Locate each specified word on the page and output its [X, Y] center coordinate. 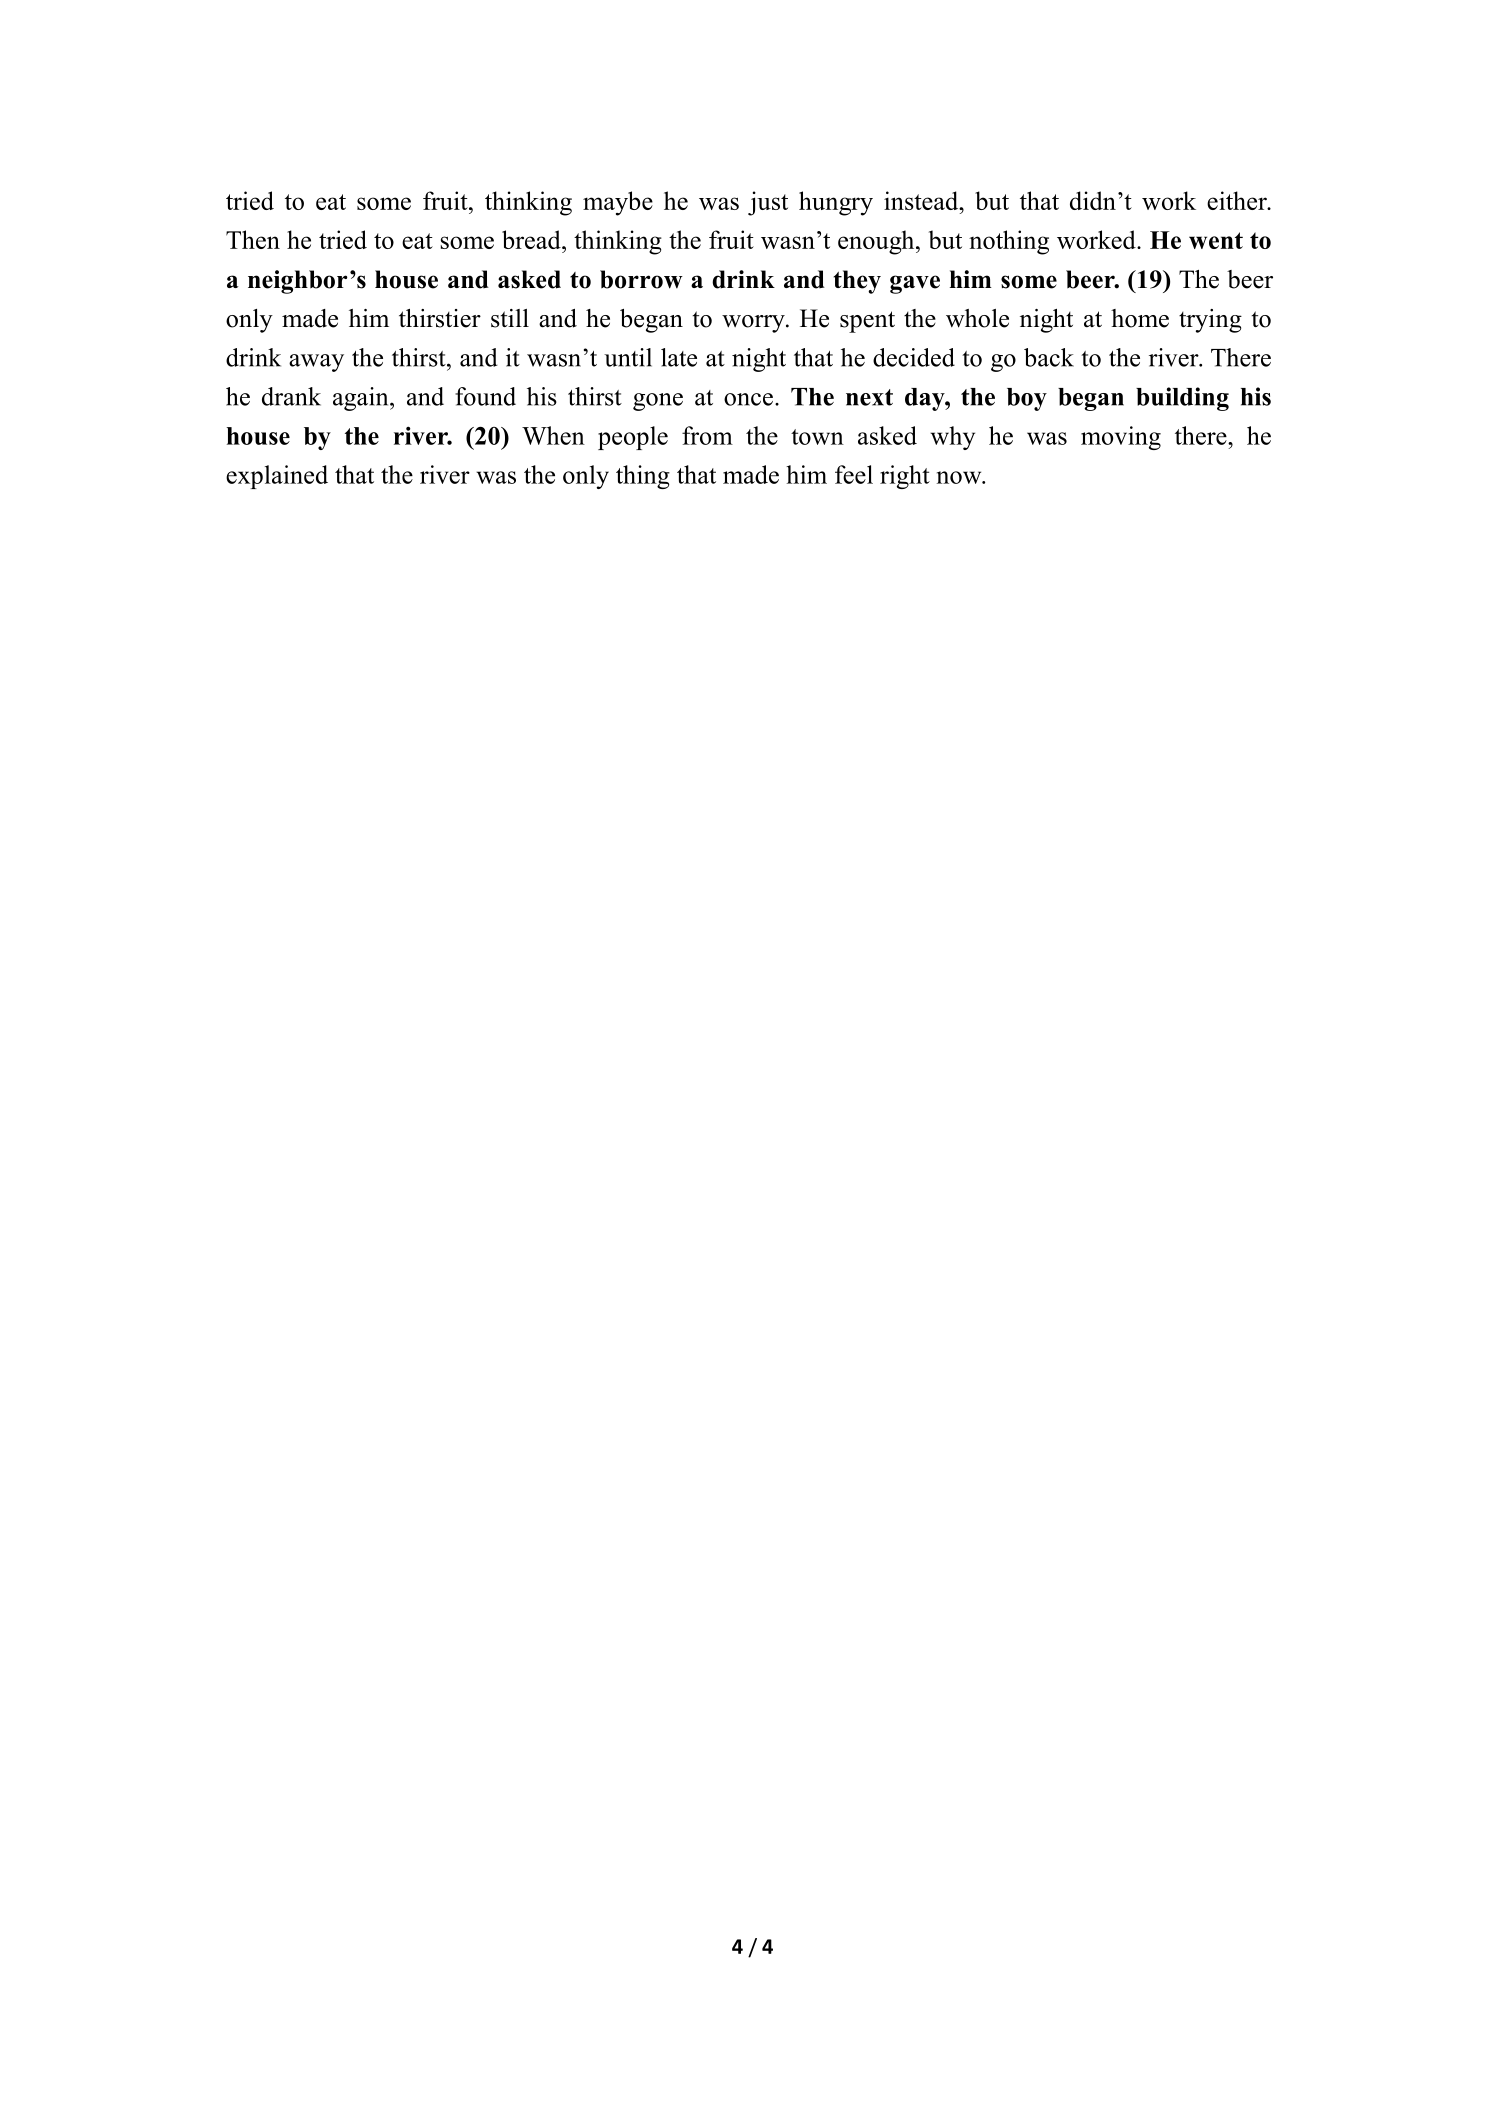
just [768, 203]
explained [277, 477]
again [362, 399]
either [1238, 200]
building [1182, 399]
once [748, 399]
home [1140, 318]
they [857, 282]
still [510, 318]
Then [253, 239]
